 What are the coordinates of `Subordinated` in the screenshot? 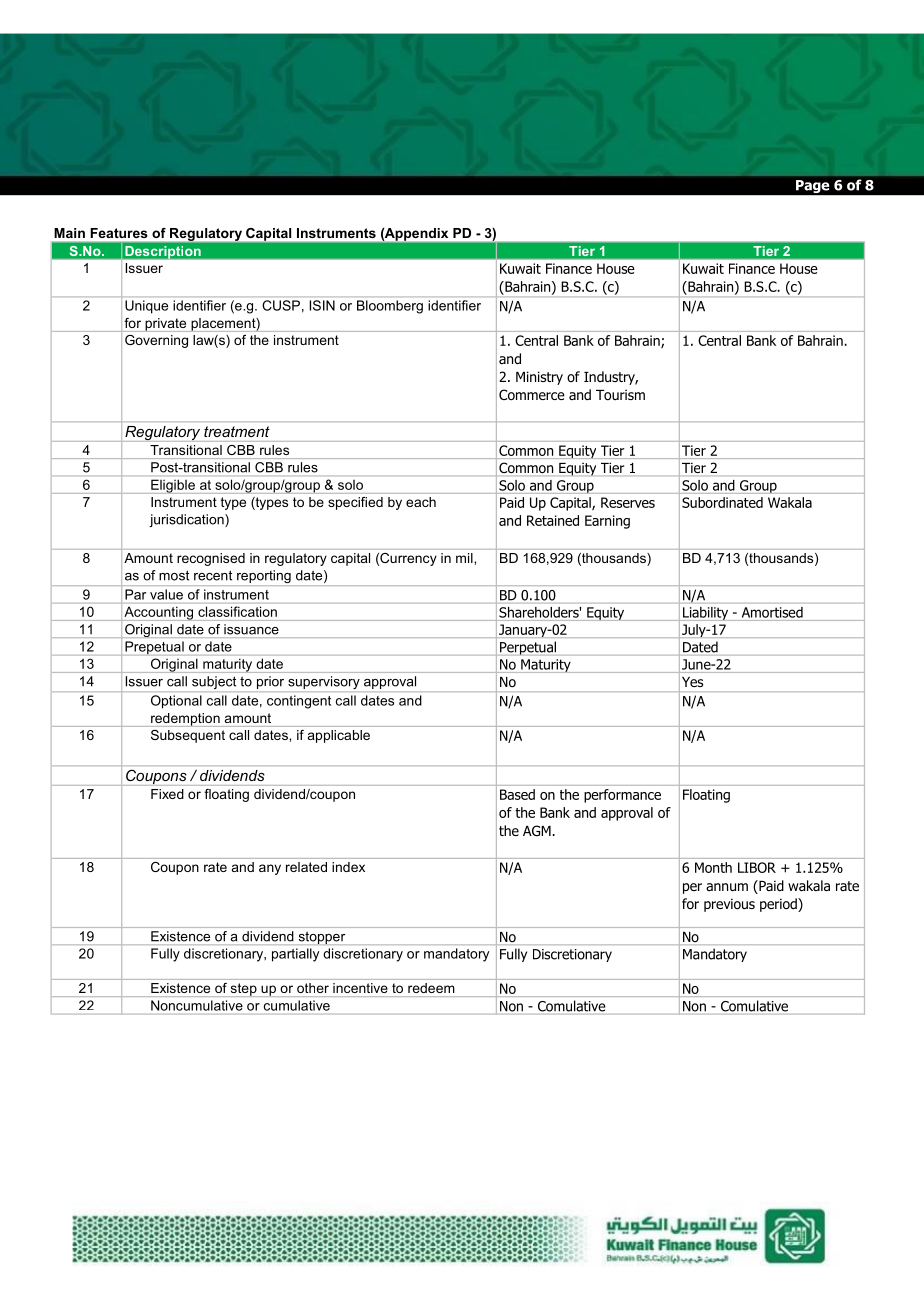 It's located at (722, 502).
